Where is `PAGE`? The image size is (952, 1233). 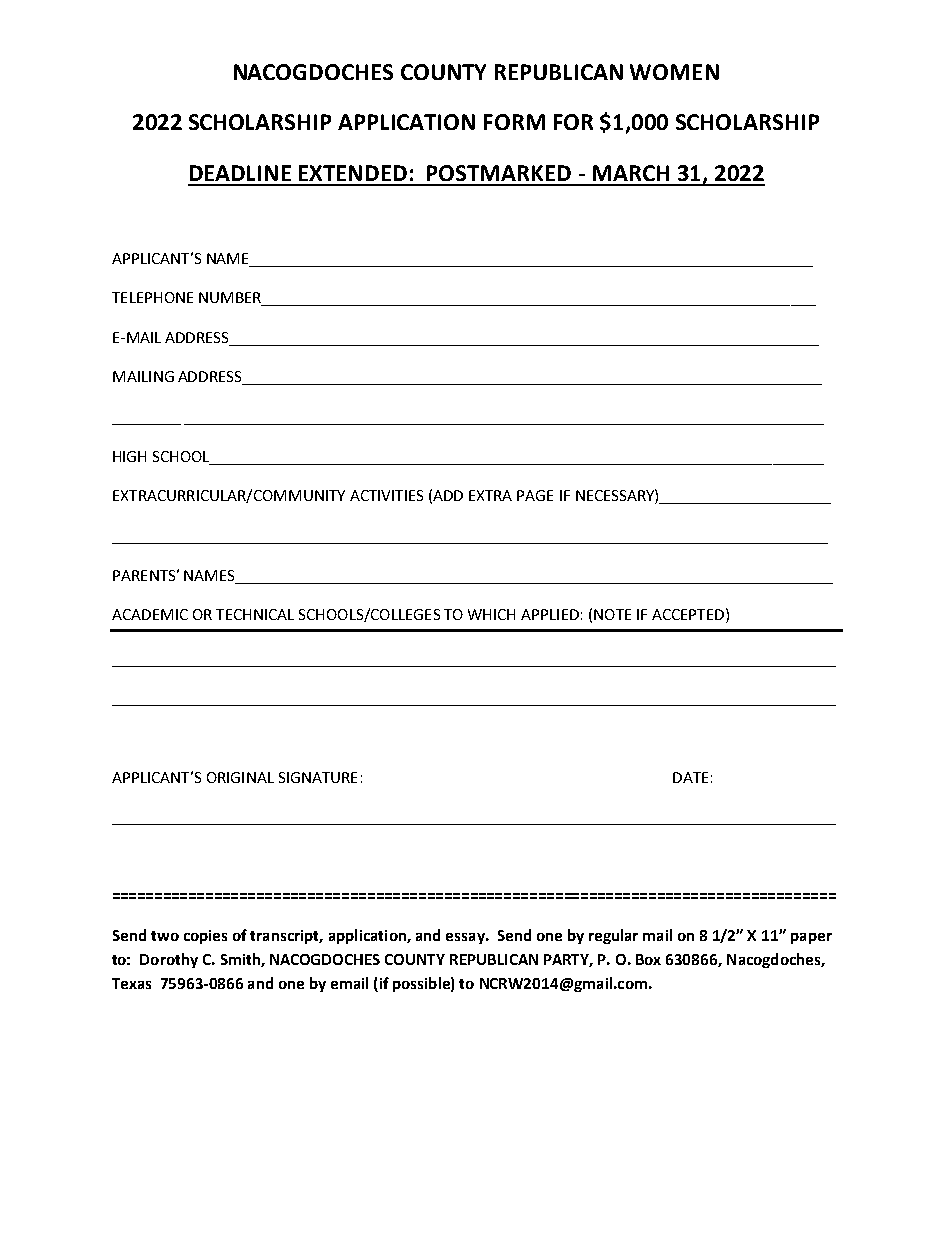 PAGE is located at coordinates (535, 495).
